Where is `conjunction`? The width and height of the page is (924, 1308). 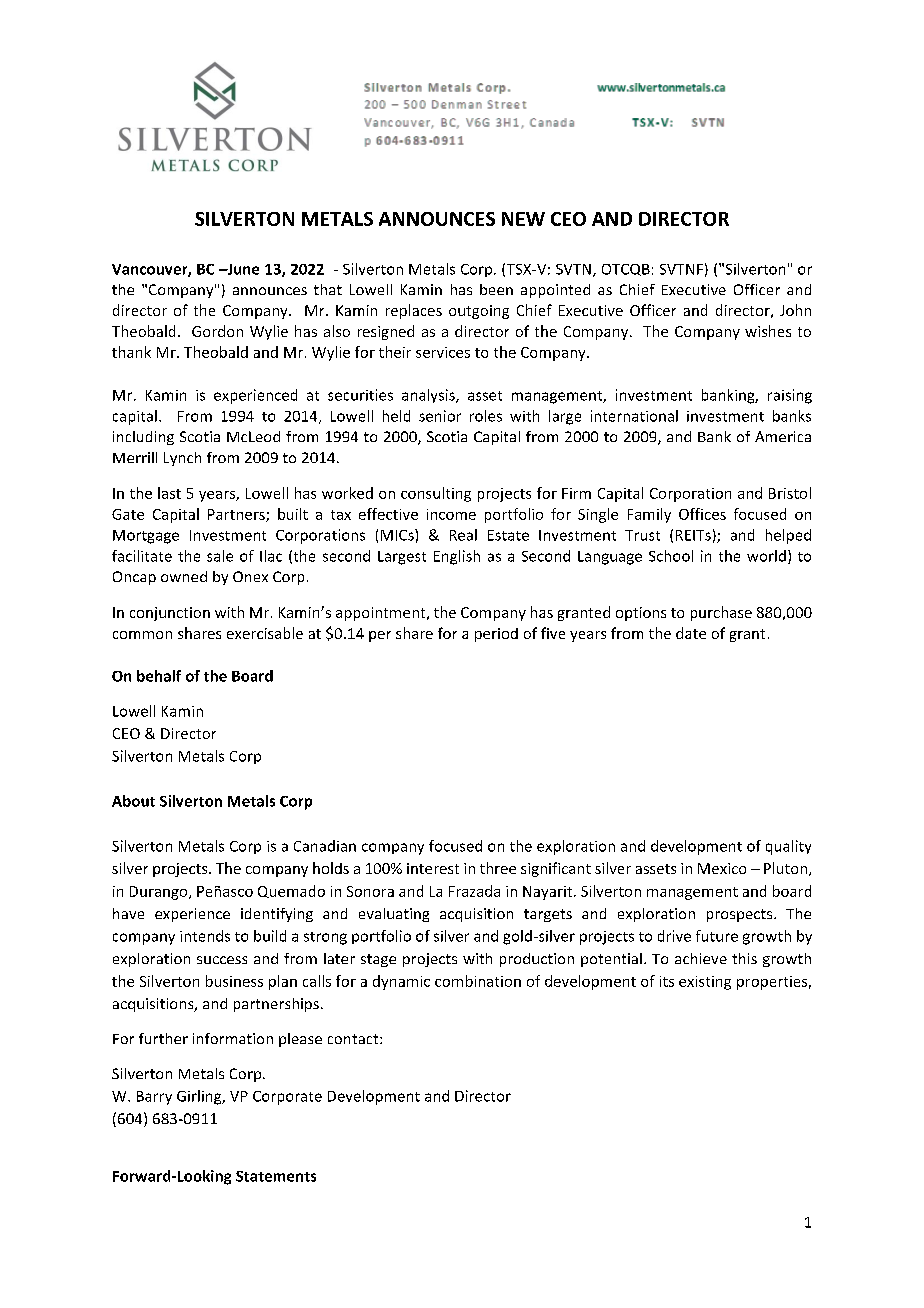 conjunction is located at coordinates (170, 614).
